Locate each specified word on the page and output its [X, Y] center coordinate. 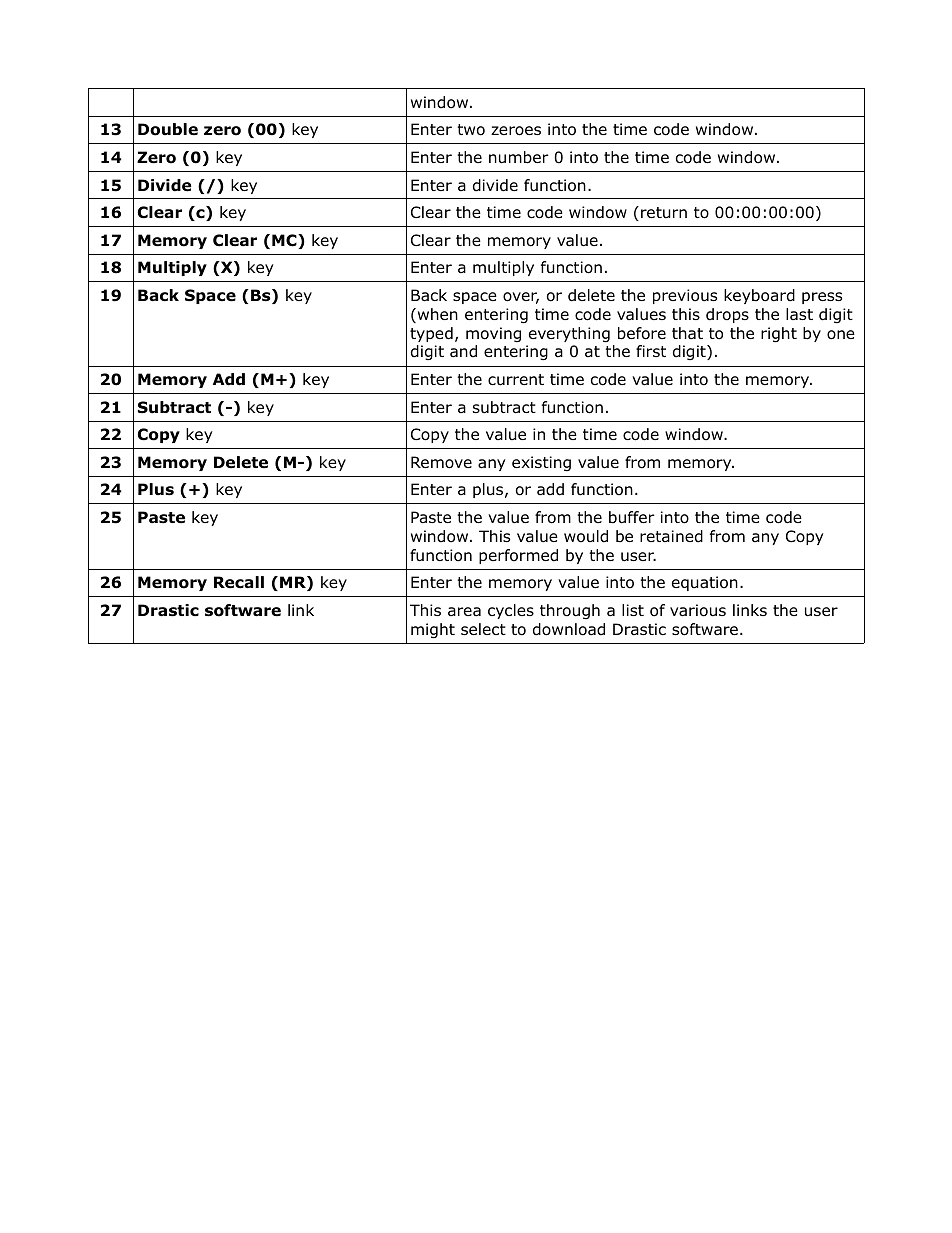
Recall [239, 582]
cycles [511, 611]
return [664, 212]
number [519, 157]
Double [168, 129]
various [698, 610]
